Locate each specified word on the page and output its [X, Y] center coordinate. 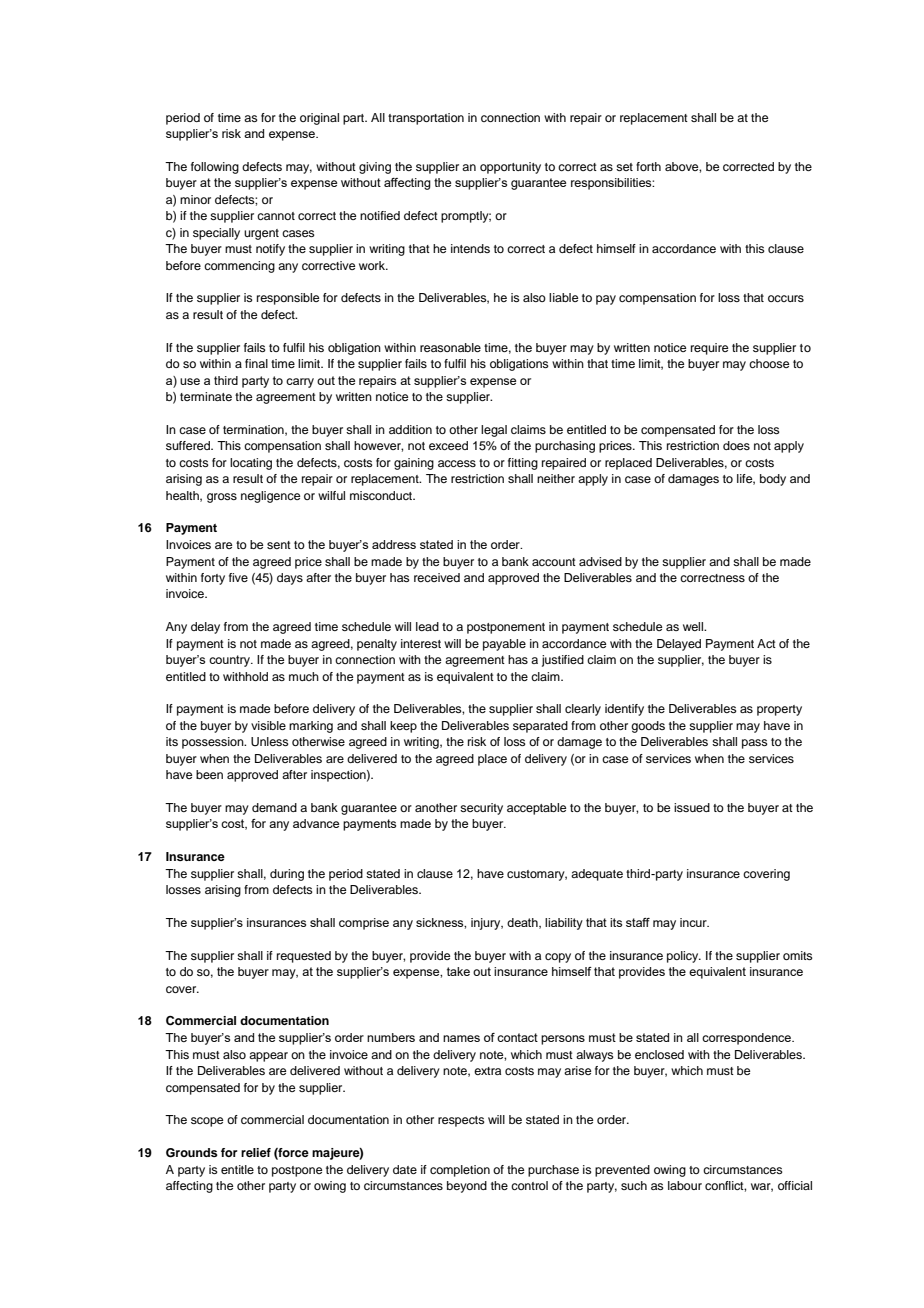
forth [648, 166]
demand [274, 807]
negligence [270, 497]
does [736, 445]
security [481, 809]
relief [256, 1152]
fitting [523, 464]
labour [685, 1185]
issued [692, 807]
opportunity [510, 168]
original [319, 119]
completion [460, 1171]
